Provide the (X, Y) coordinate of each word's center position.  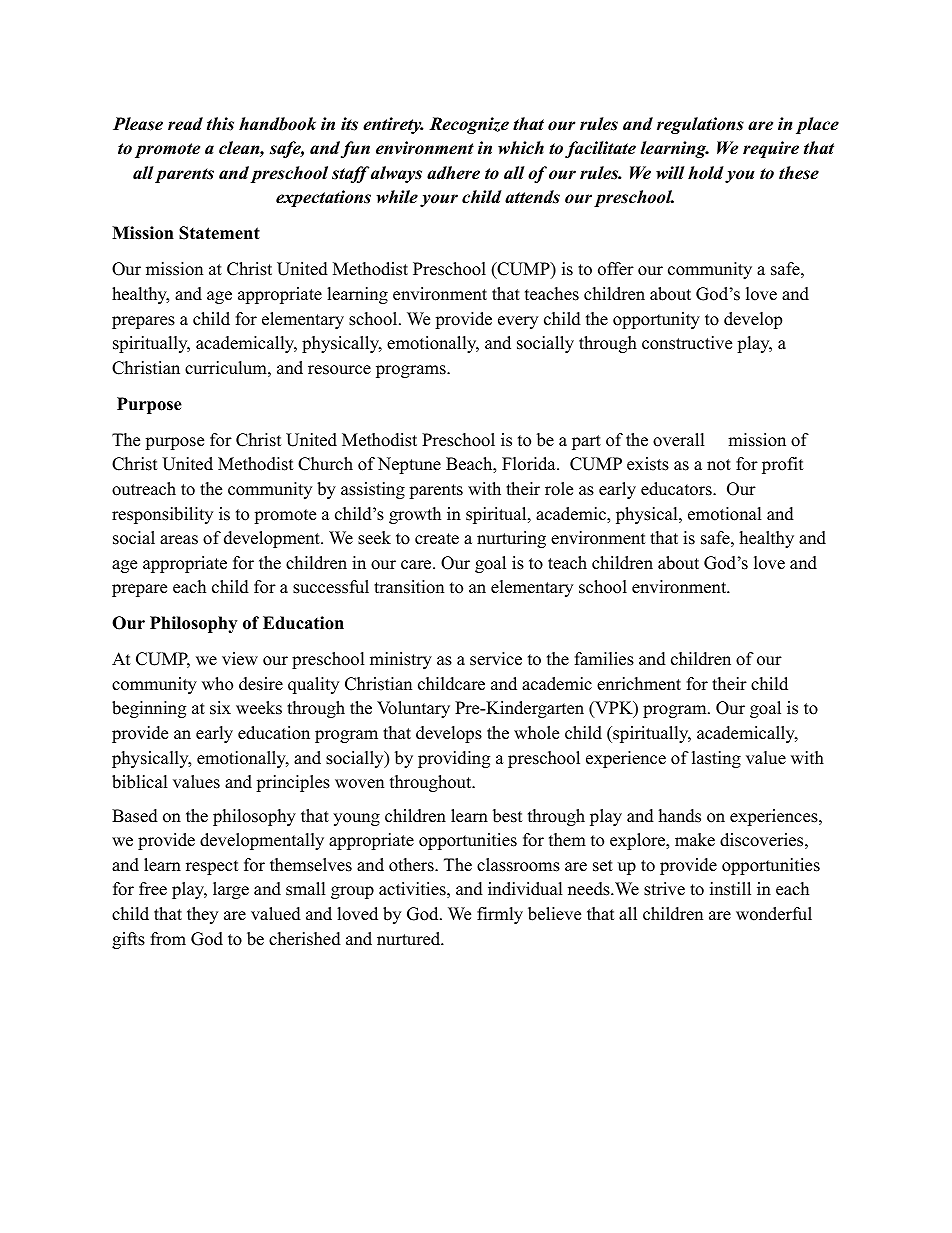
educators (677, 489)
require (771, 149)
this (220, 124)
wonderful (774, 914)
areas (179, 540)
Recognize (469, 125)
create (437, 539)
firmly (500, 915)
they (202, 915)
